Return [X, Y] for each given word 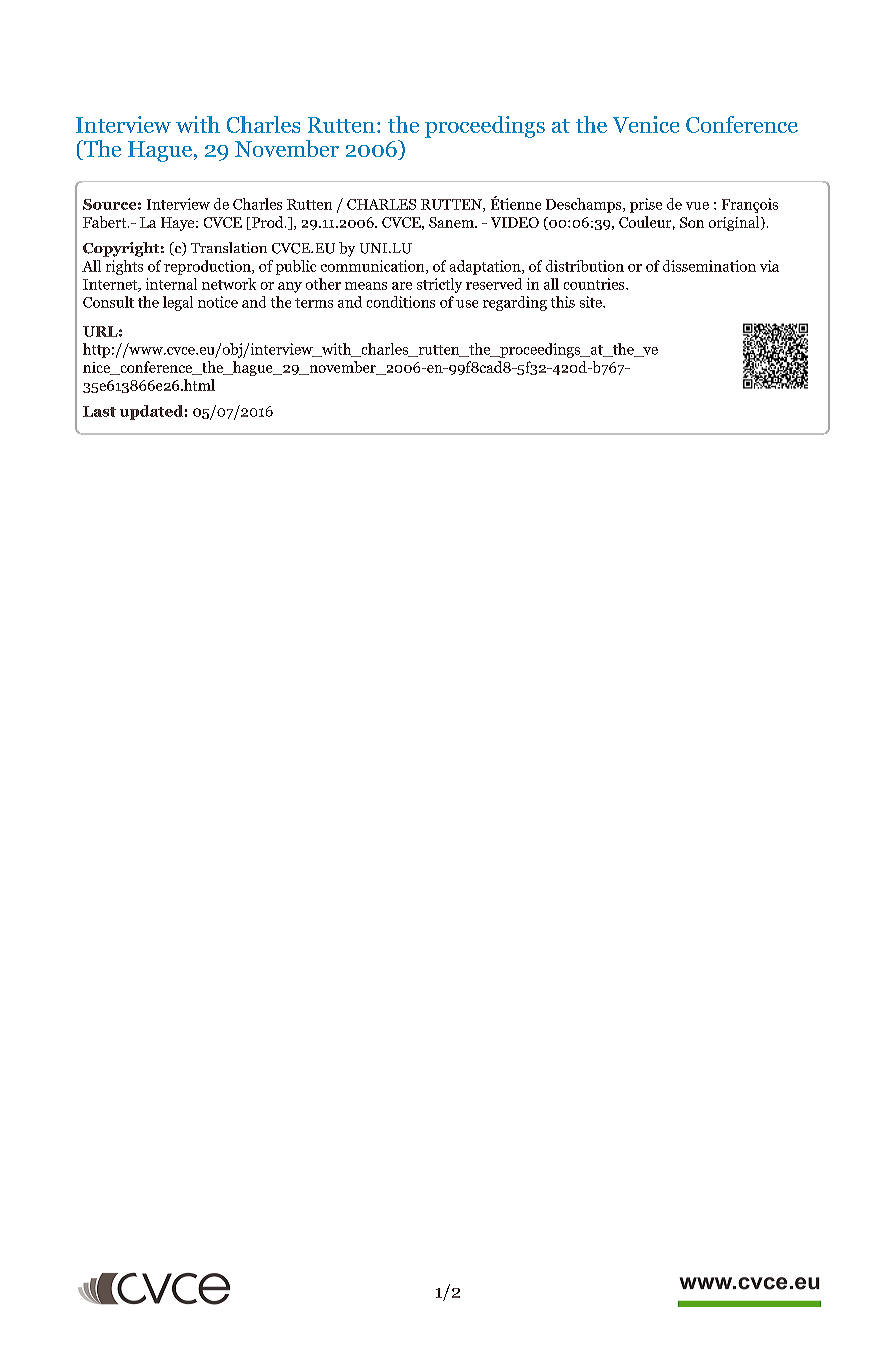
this [563, 302]
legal [178, 303]
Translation [229, 247]
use [467, 304]
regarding [515, 303]
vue [697, 206]
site [592, 302]
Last [99, 411]
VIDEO [515, 222]
